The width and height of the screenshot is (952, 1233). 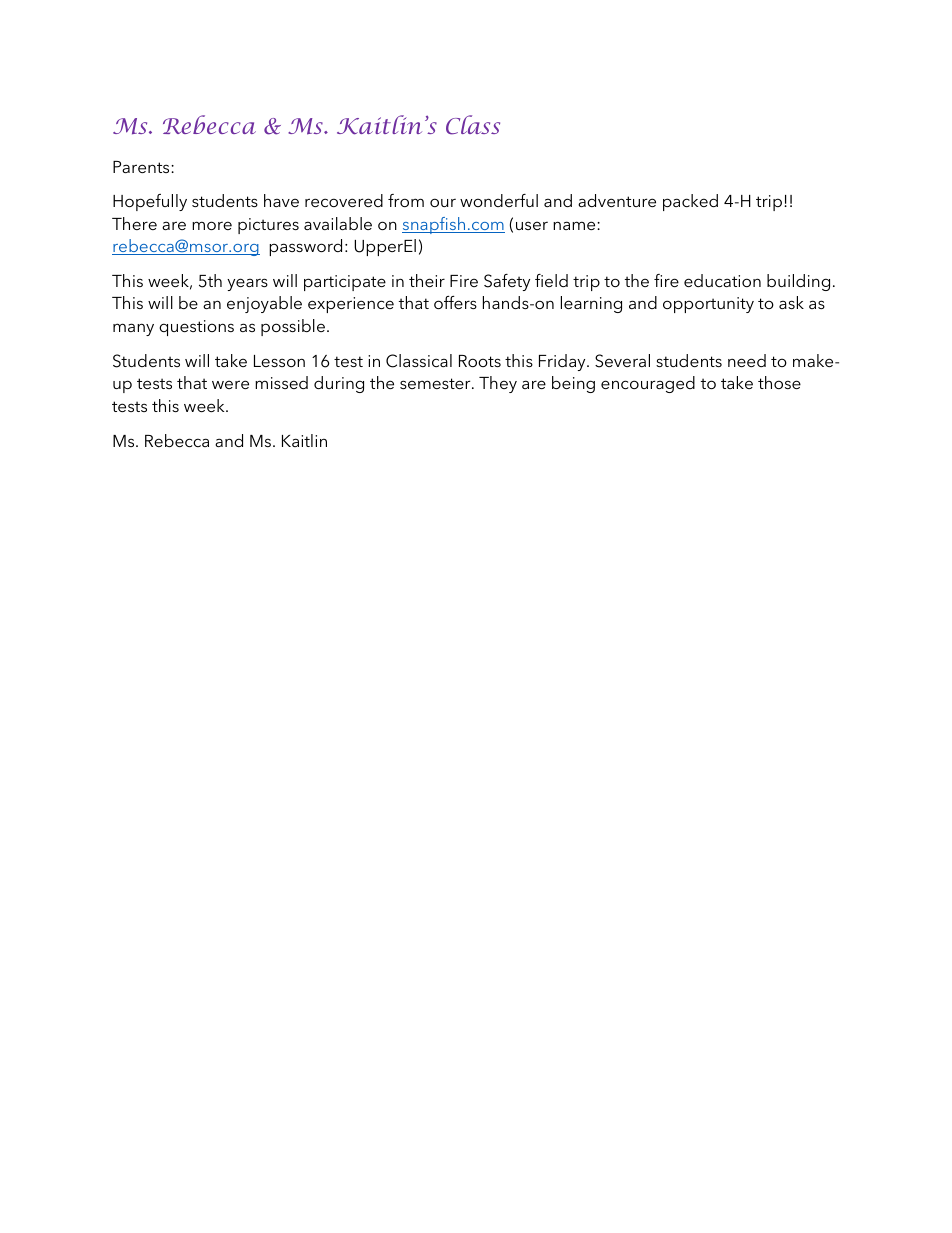 I want to click on questions, so click(x=196, y=328).
